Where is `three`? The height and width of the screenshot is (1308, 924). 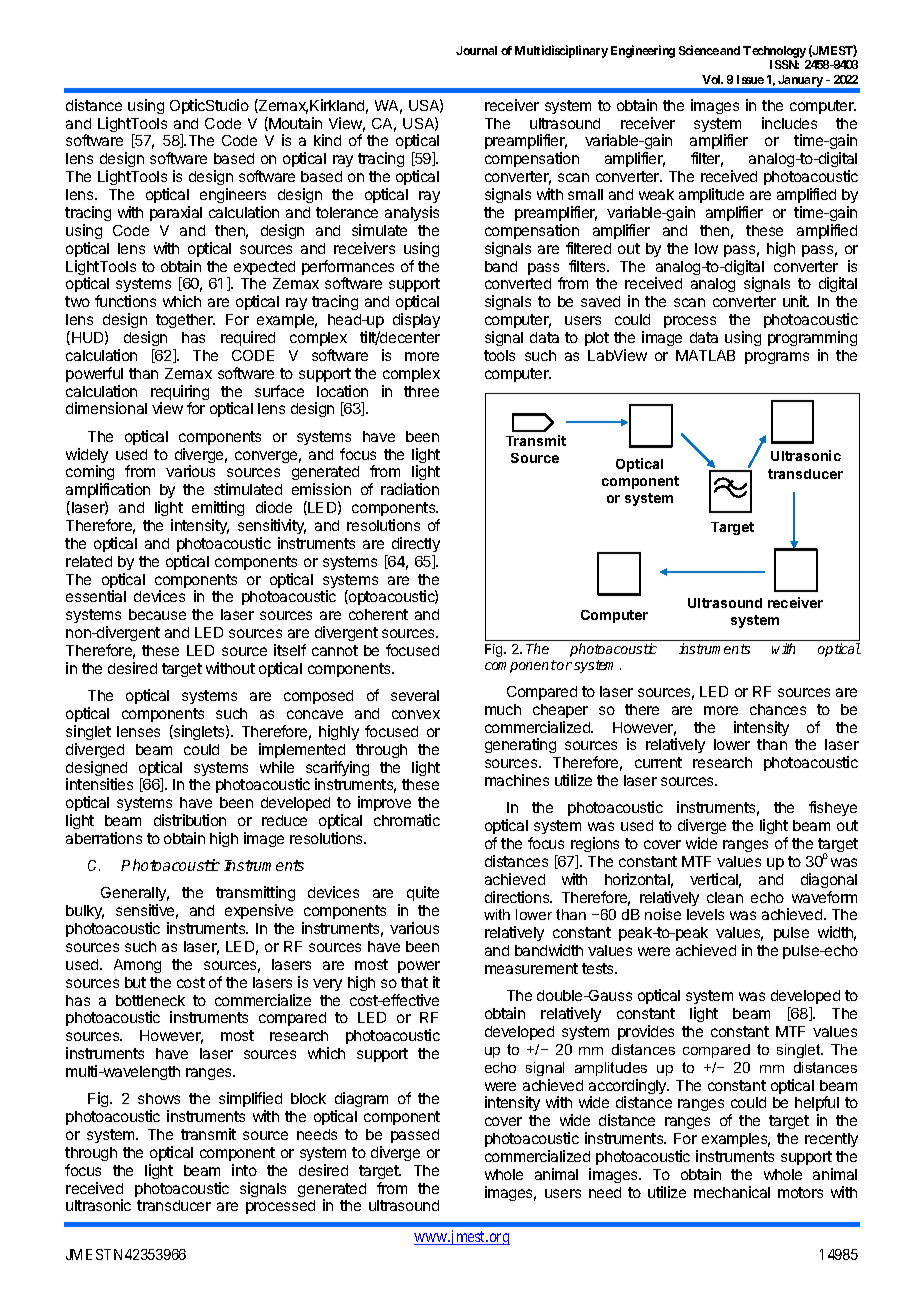 three is located at coordinates (421, 391).
